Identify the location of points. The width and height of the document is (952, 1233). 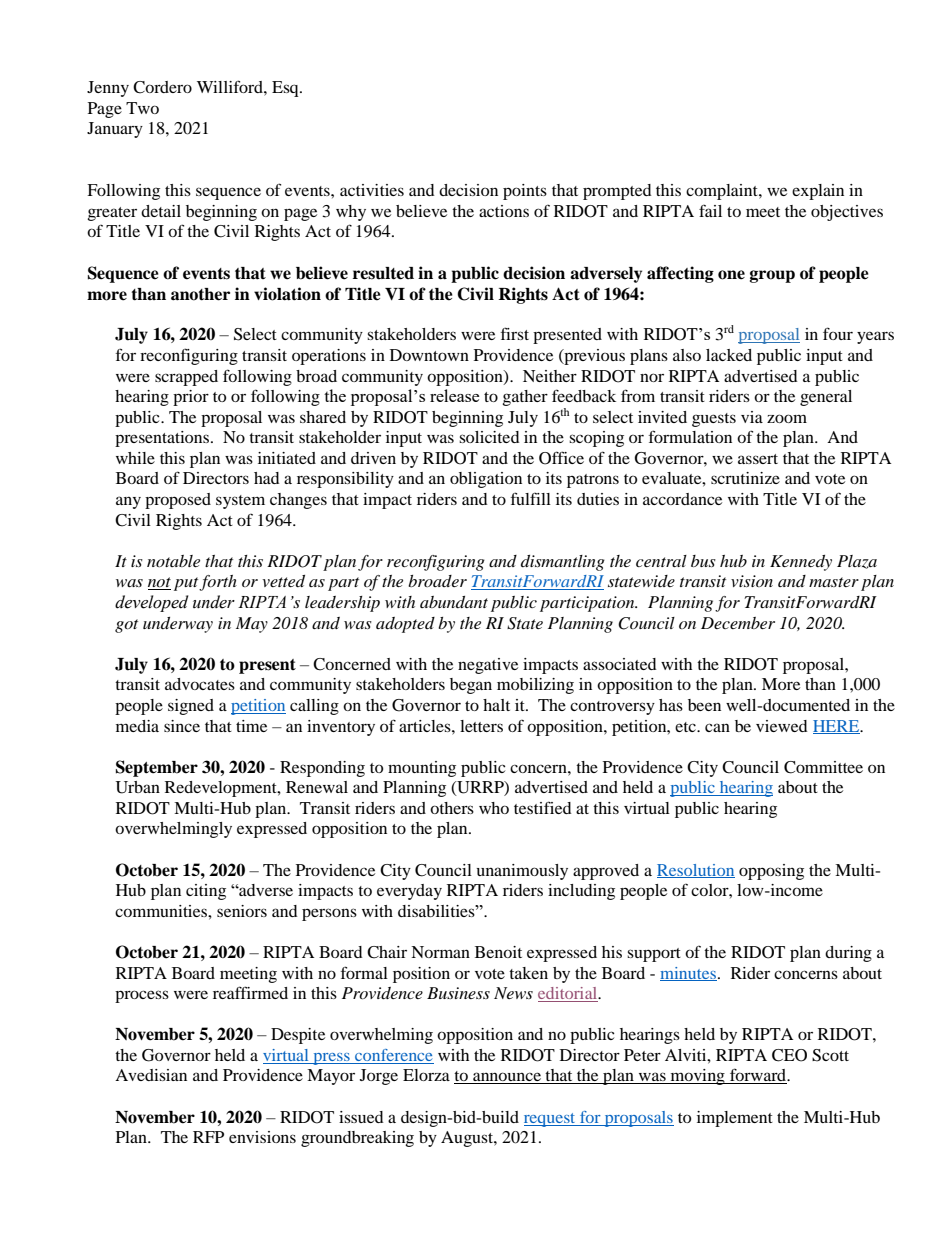
(525, 192).
